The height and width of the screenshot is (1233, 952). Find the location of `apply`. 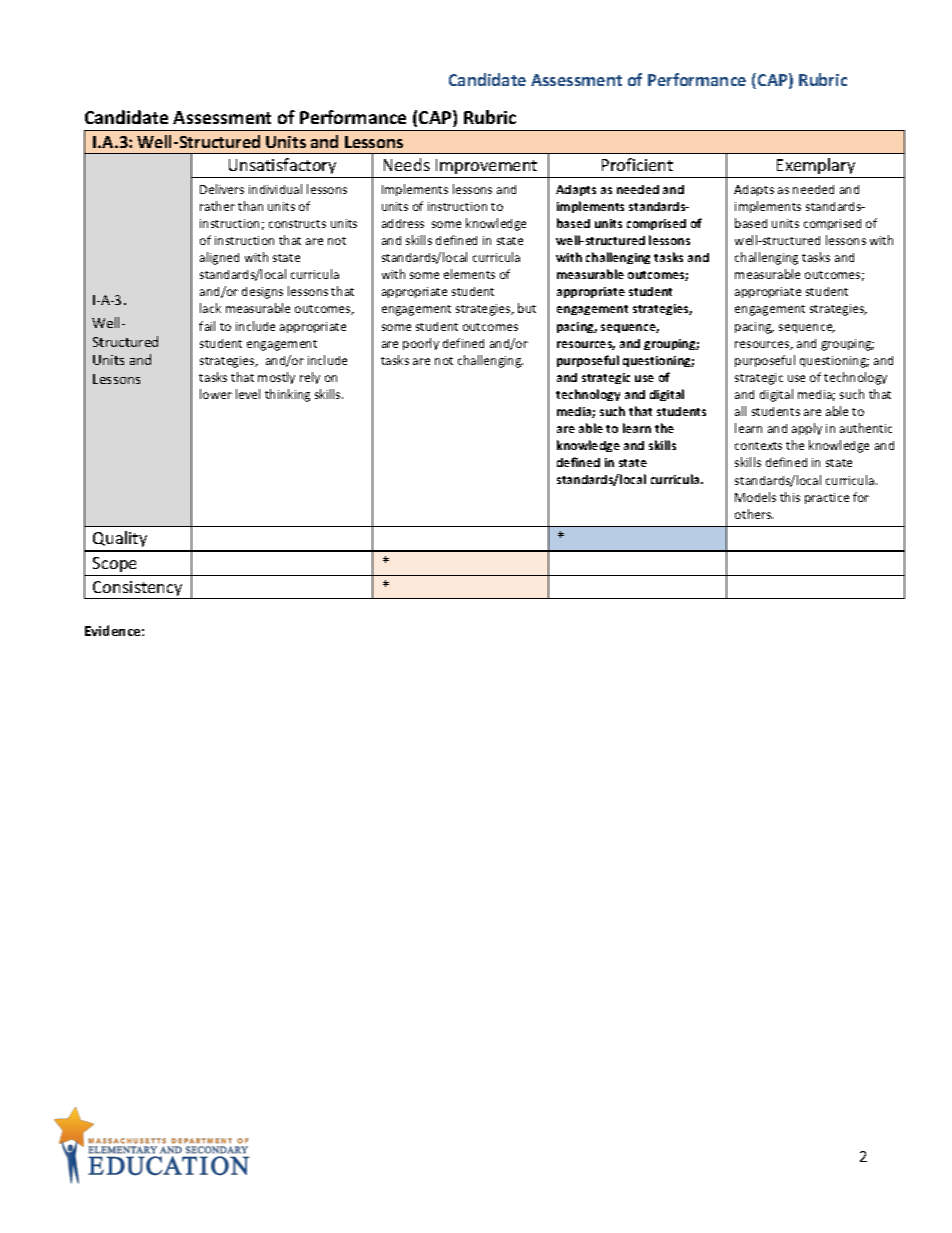

apply is located at coordinates (807, 429).
